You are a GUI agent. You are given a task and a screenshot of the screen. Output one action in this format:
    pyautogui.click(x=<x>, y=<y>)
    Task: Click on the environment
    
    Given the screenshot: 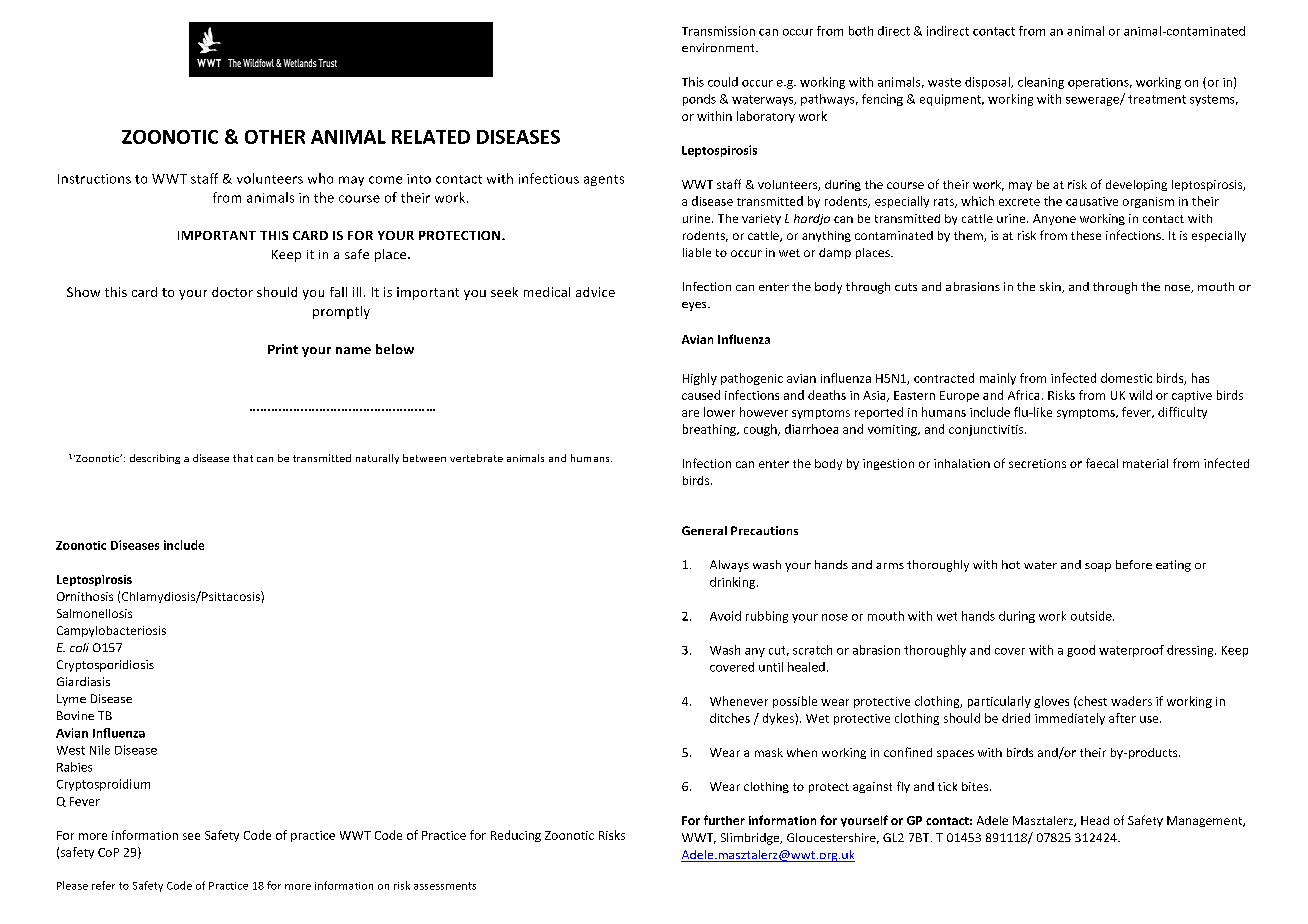 What is the action you would take?
    pyautogui.click(x=719, y=47)
